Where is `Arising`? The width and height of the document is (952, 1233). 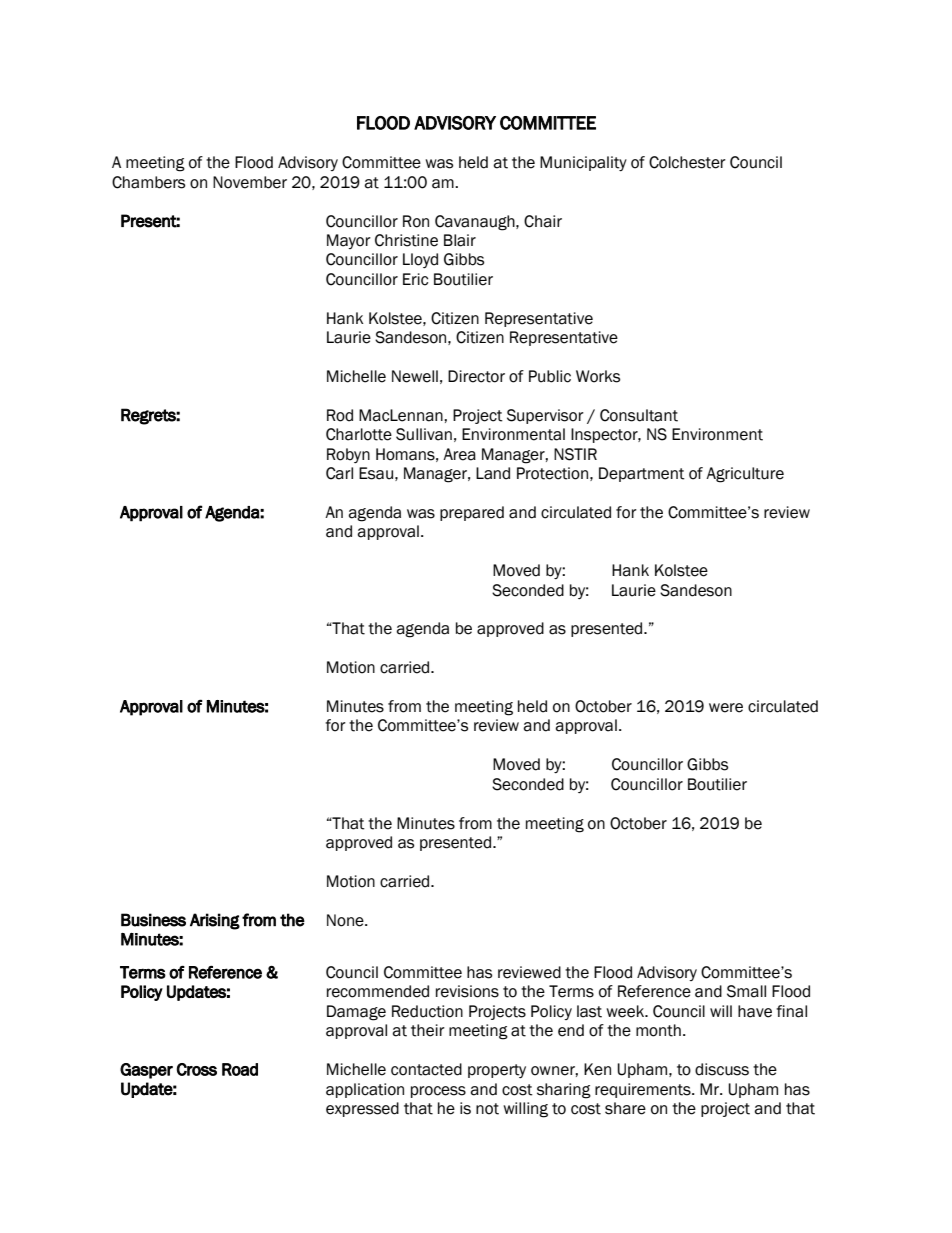
Arising is located at coordinates (215, 921).
